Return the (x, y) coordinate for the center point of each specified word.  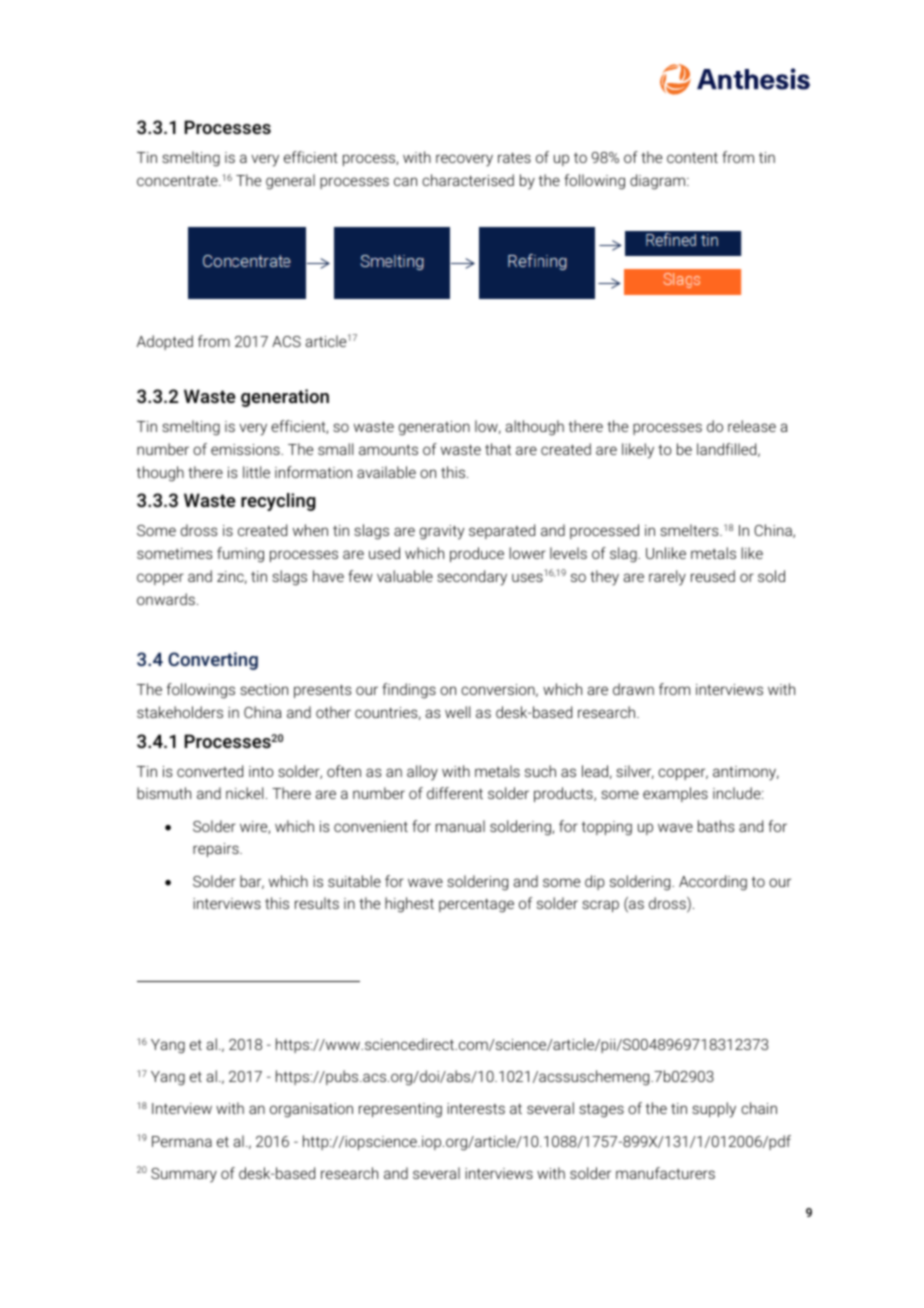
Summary (184, 1175)
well (457, 712)
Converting (213, 661)
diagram (657, 182)
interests (476, 1108)
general (290, 182)
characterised (468, 180)
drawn (633, 689)
